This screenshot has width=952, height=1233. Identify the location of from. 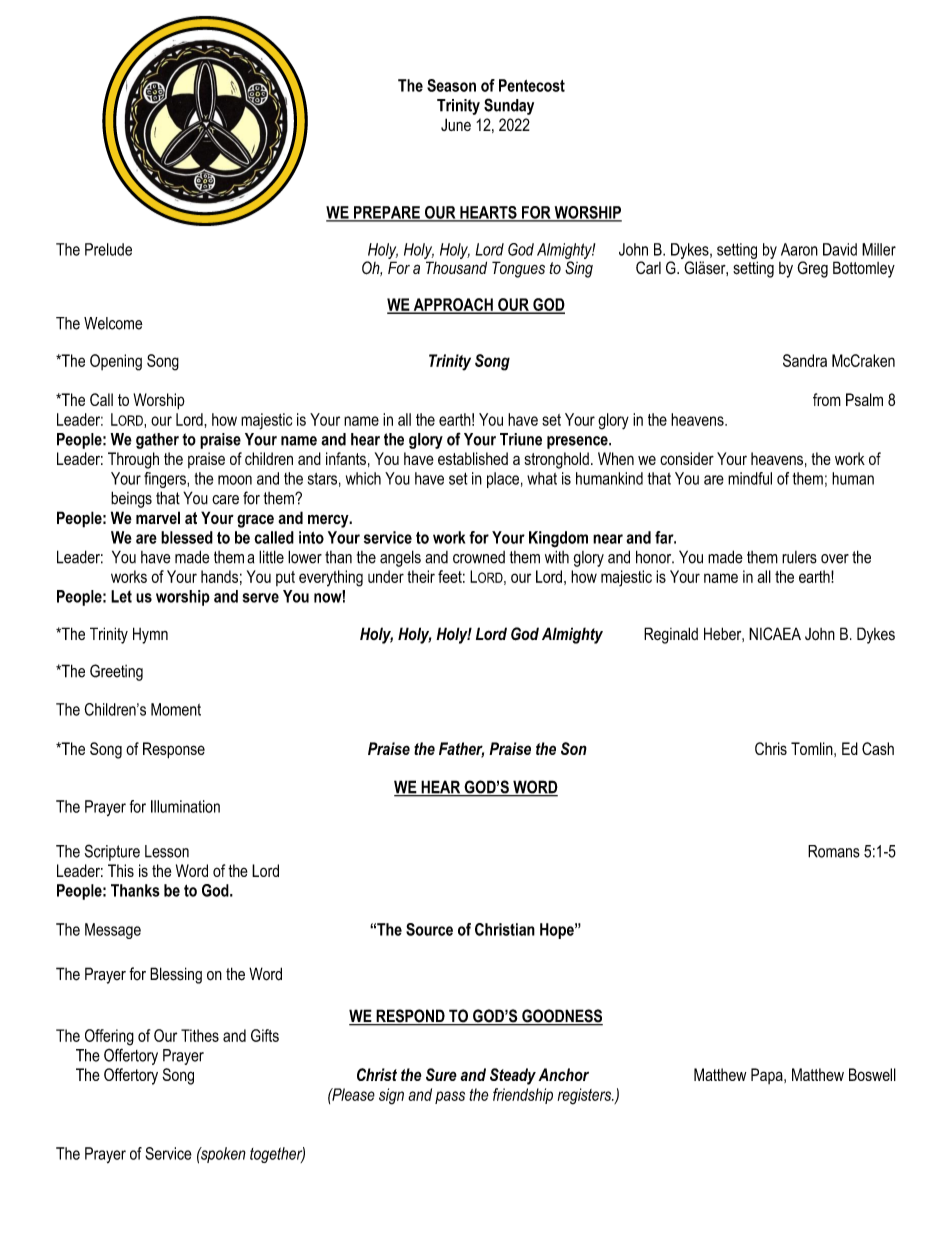
(827, 399).
